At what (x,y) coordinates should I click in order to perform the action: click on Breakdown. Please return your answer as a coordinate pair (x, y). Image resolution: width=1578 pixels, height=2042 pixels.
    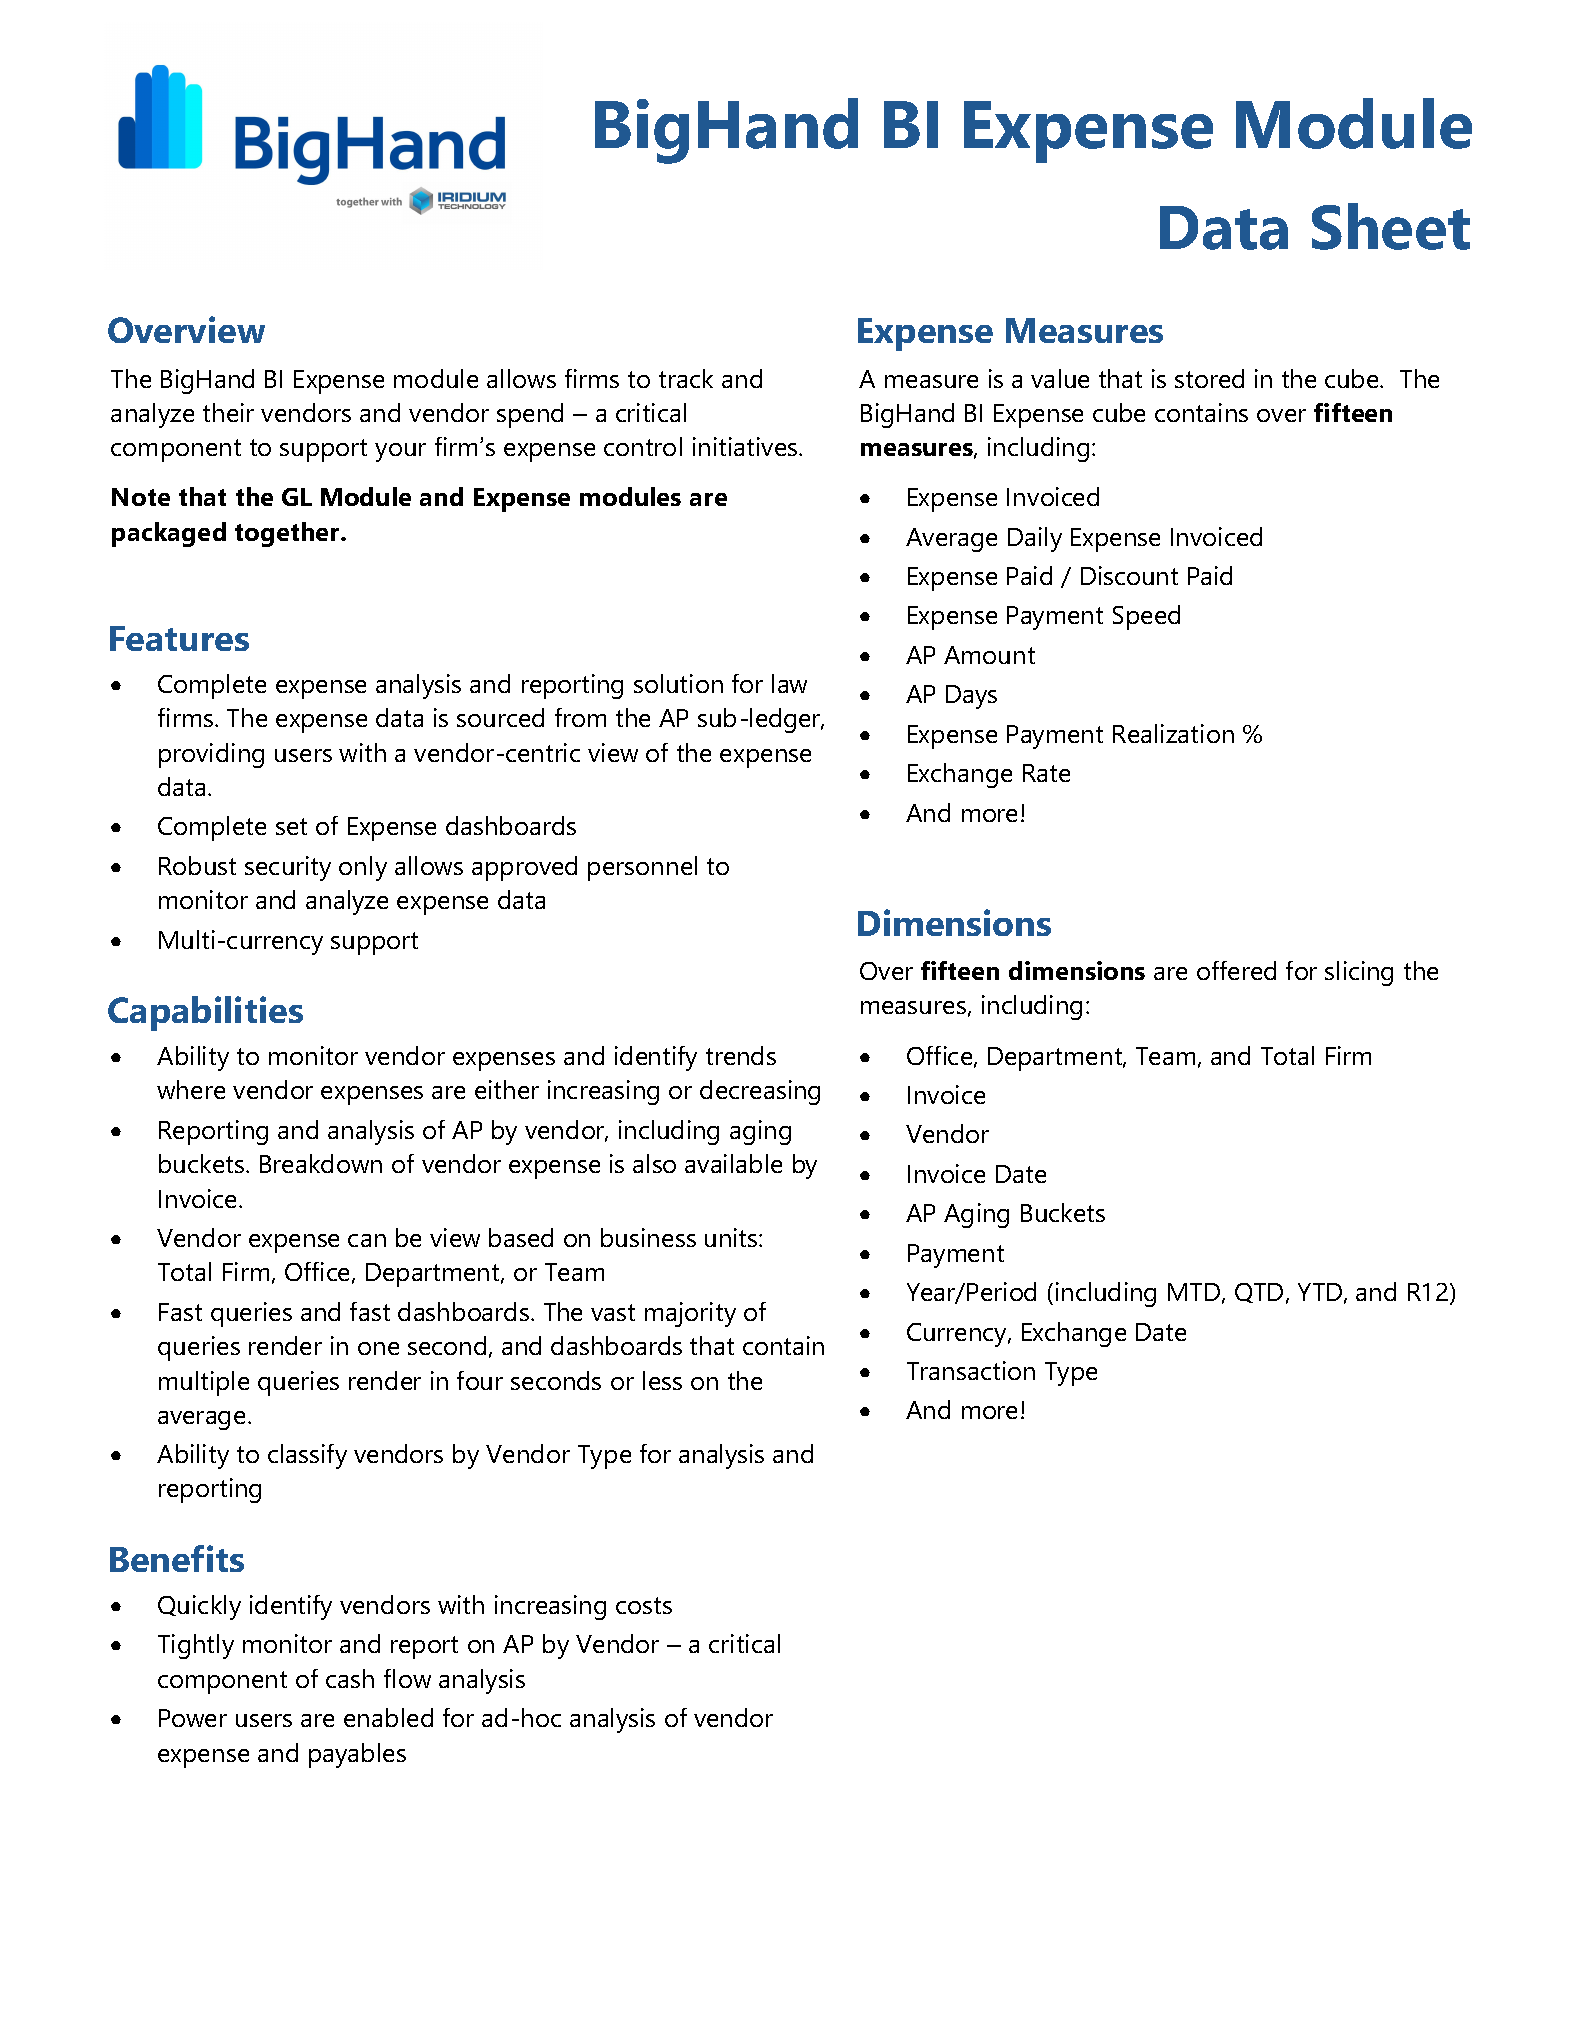
    Looking at the image, I should click on (321, 1163).
